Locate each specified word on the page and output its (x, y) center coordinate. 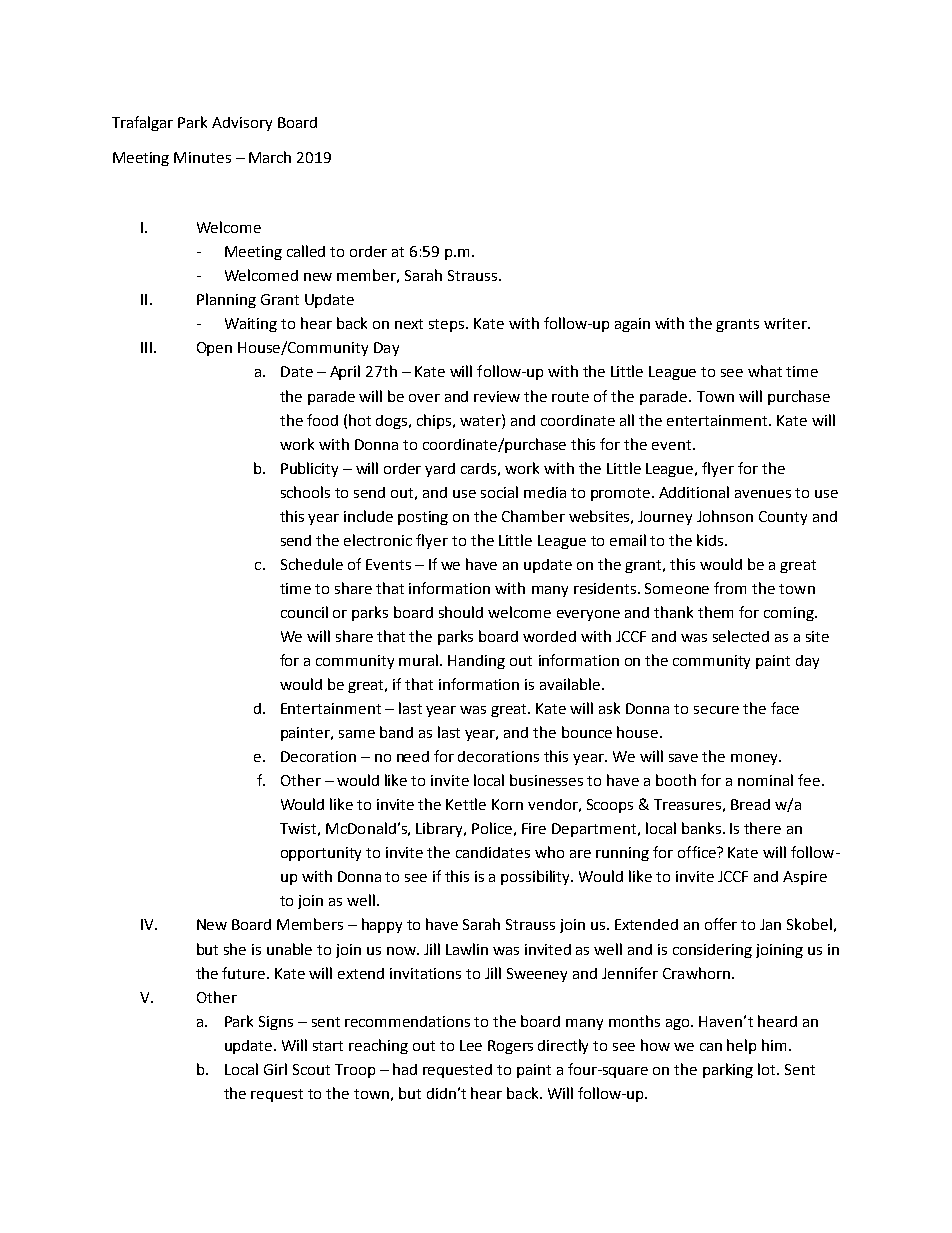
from (730, 588)
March (270, 157)
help (741, 1046)
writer (786, 323)
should (461, 612)
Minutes (202, 157)
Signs (276, 1023)
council (304, 612)
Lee (471, 1045)
